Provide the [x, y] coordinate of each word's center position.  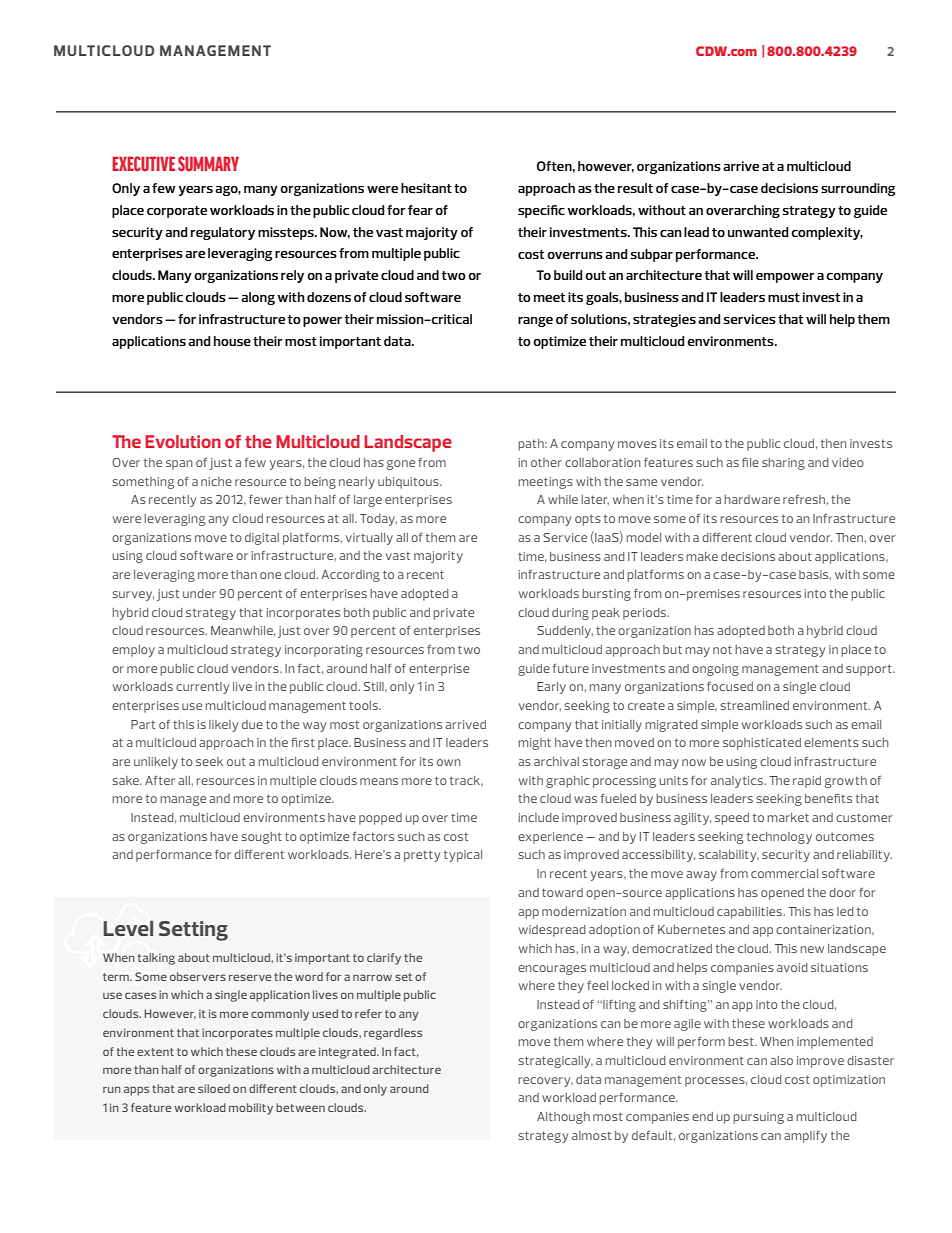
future [571, 668]
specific [541, 211]
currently [202, 688]
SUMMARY [208, 164]
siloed [214, 1088]
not [722, 649]
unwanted [758, 232]
